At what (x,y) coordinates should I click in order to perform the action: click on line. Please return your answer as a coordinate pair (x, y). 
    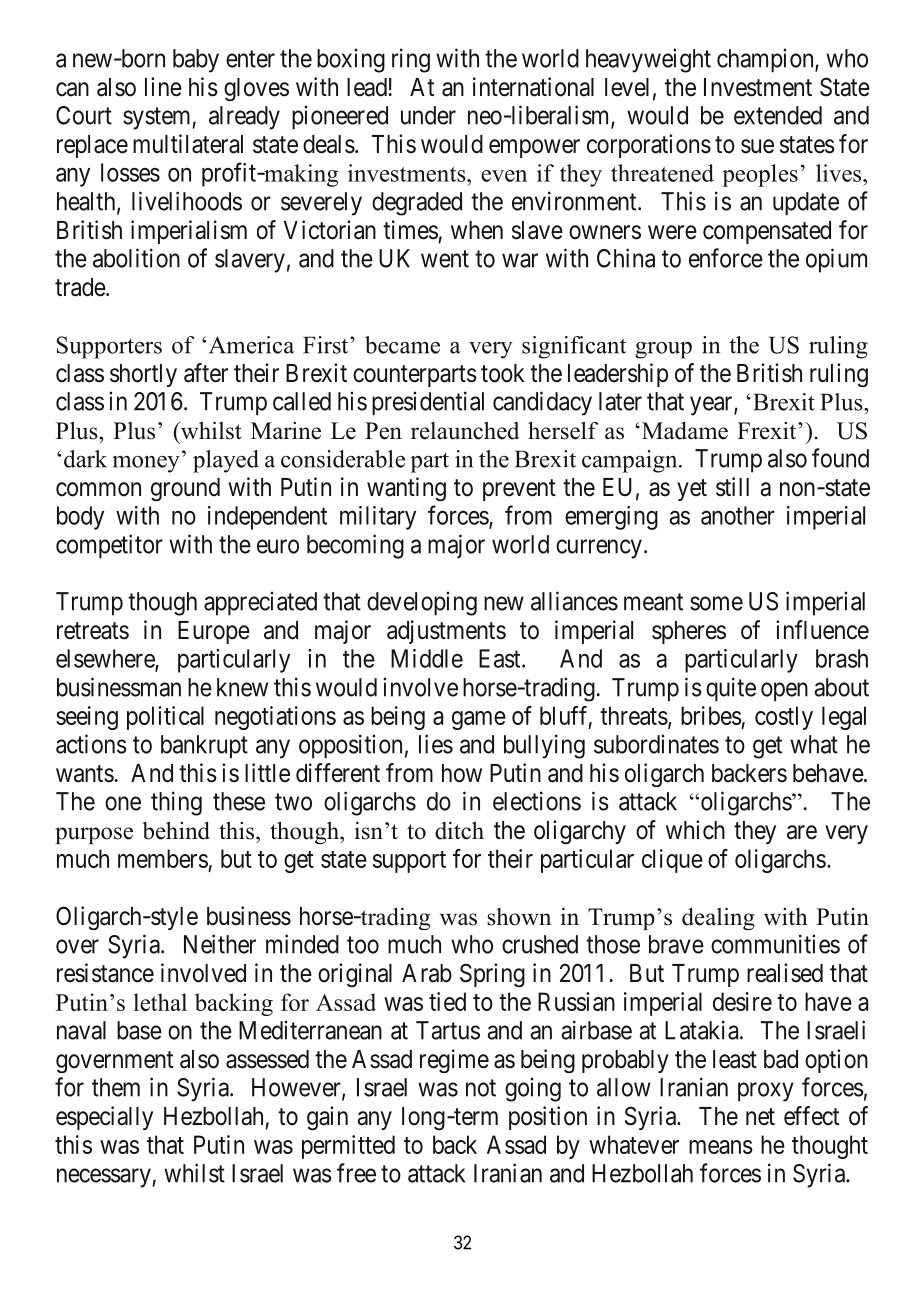
    Looking at the image, I should click on (163, 87).
